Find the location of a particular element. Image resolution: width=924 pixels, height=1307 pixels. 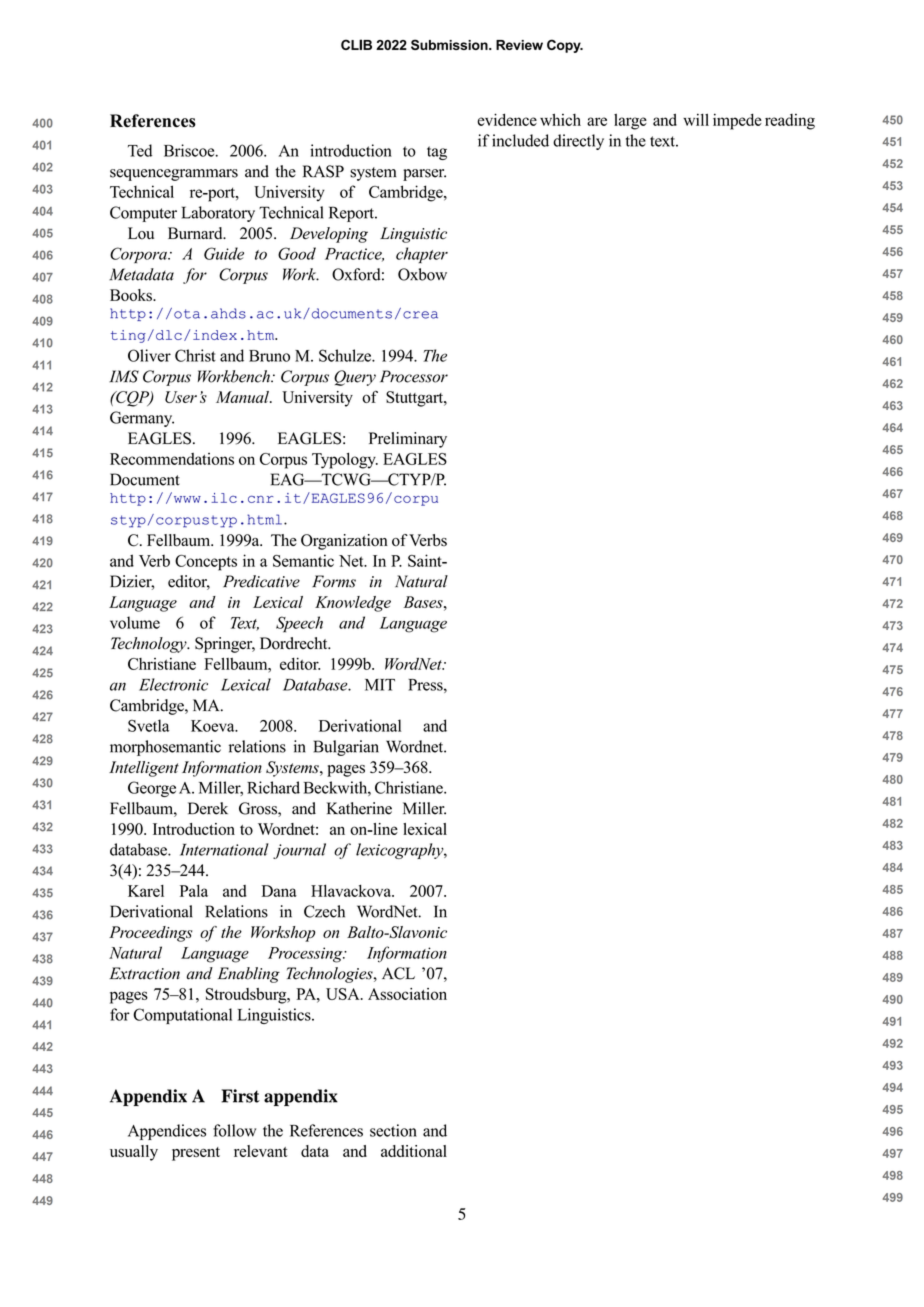

Knowledge is located at coordinates (353, 604).
